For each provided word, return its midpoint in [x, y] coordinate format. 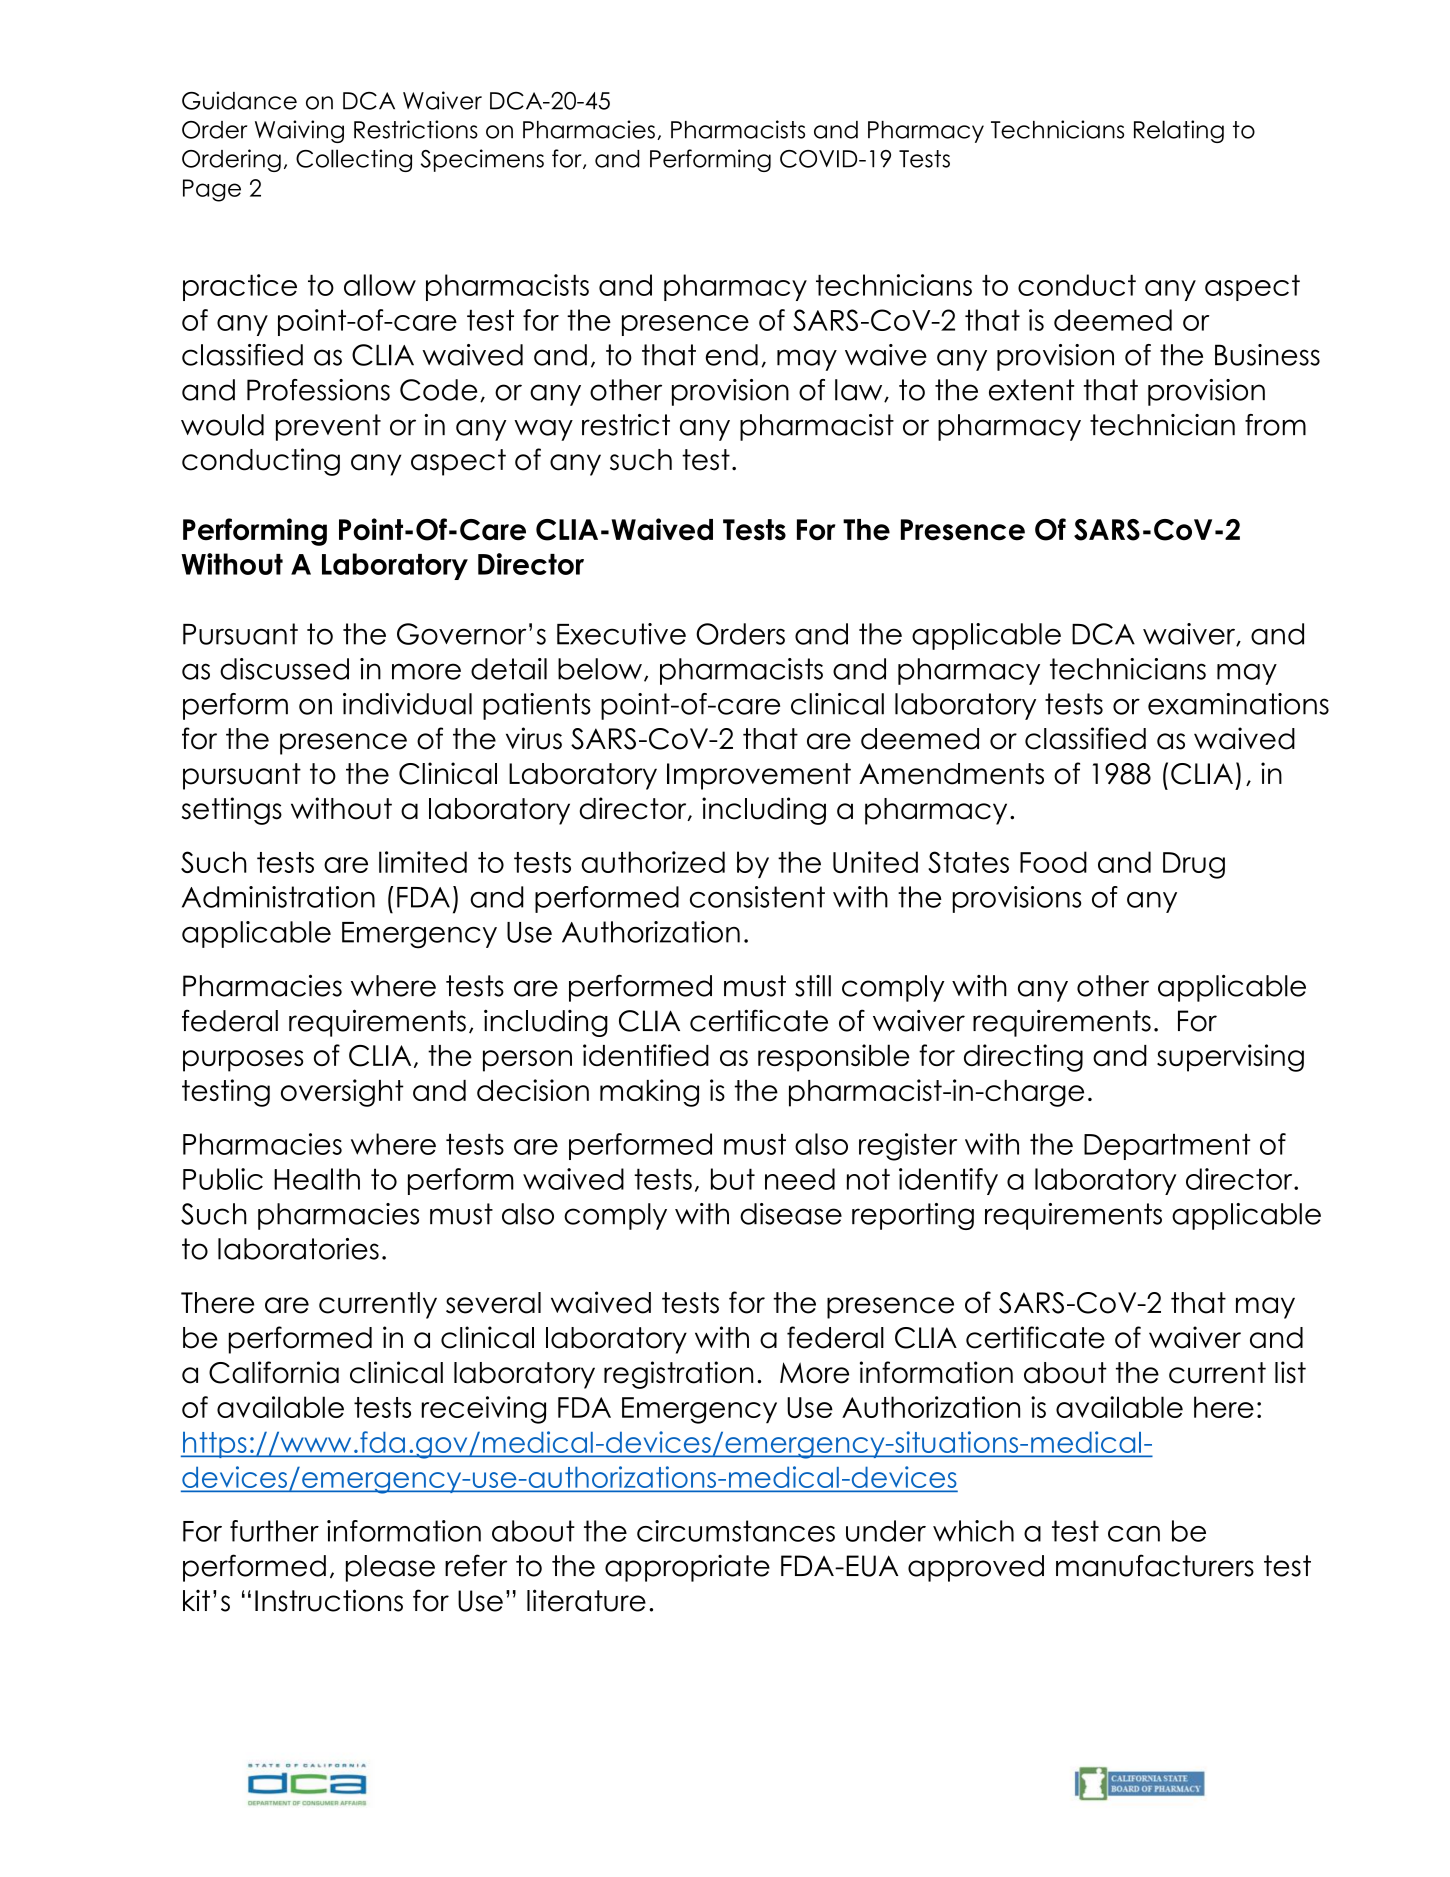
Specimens [482, 160]
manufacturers [1155, 1565]
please [390, 1568]
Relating [1179, 131]
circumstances [736, 1531]
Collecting [354, 160]
